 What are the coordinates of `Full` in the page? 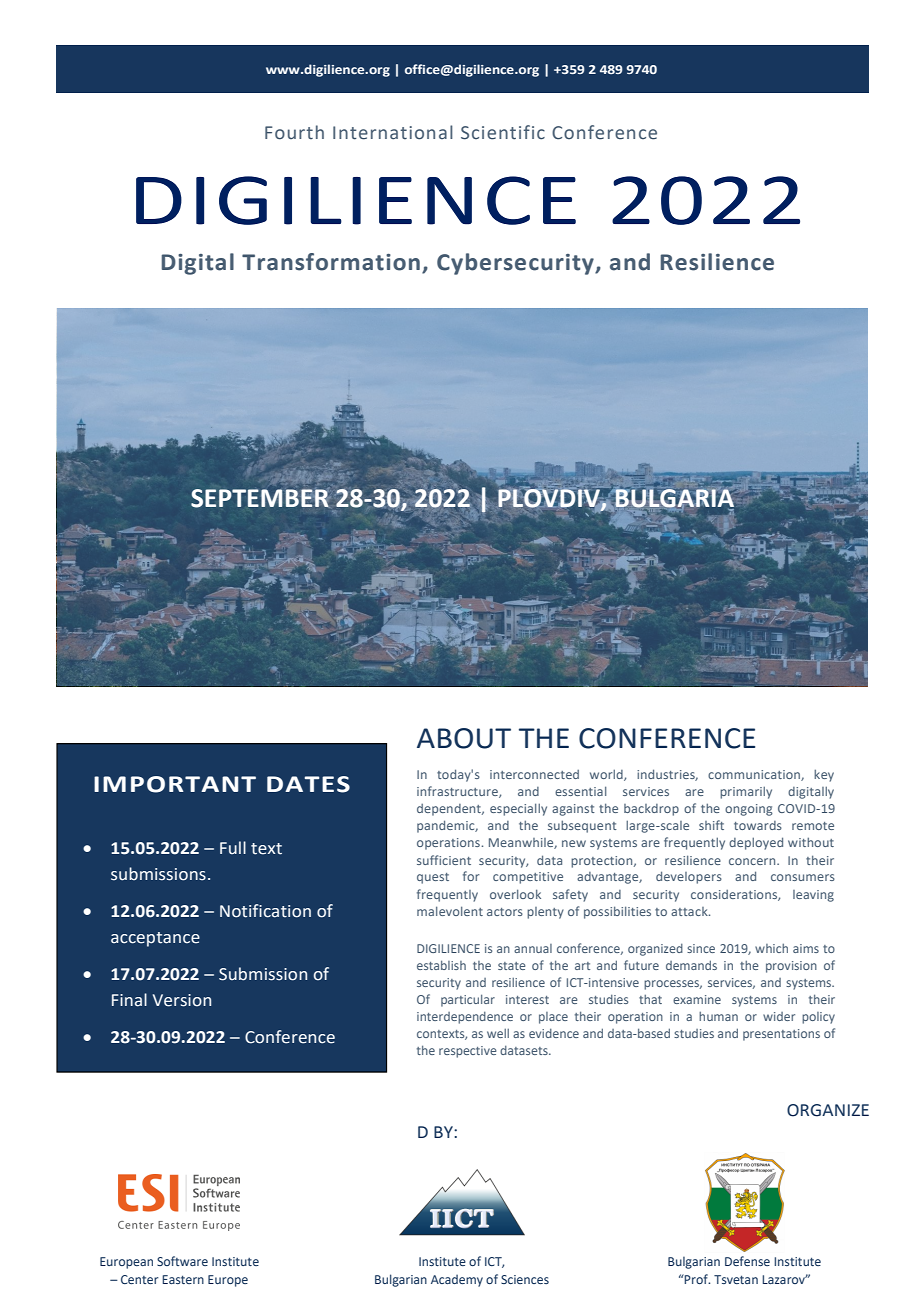 It's located at (233, 847).
